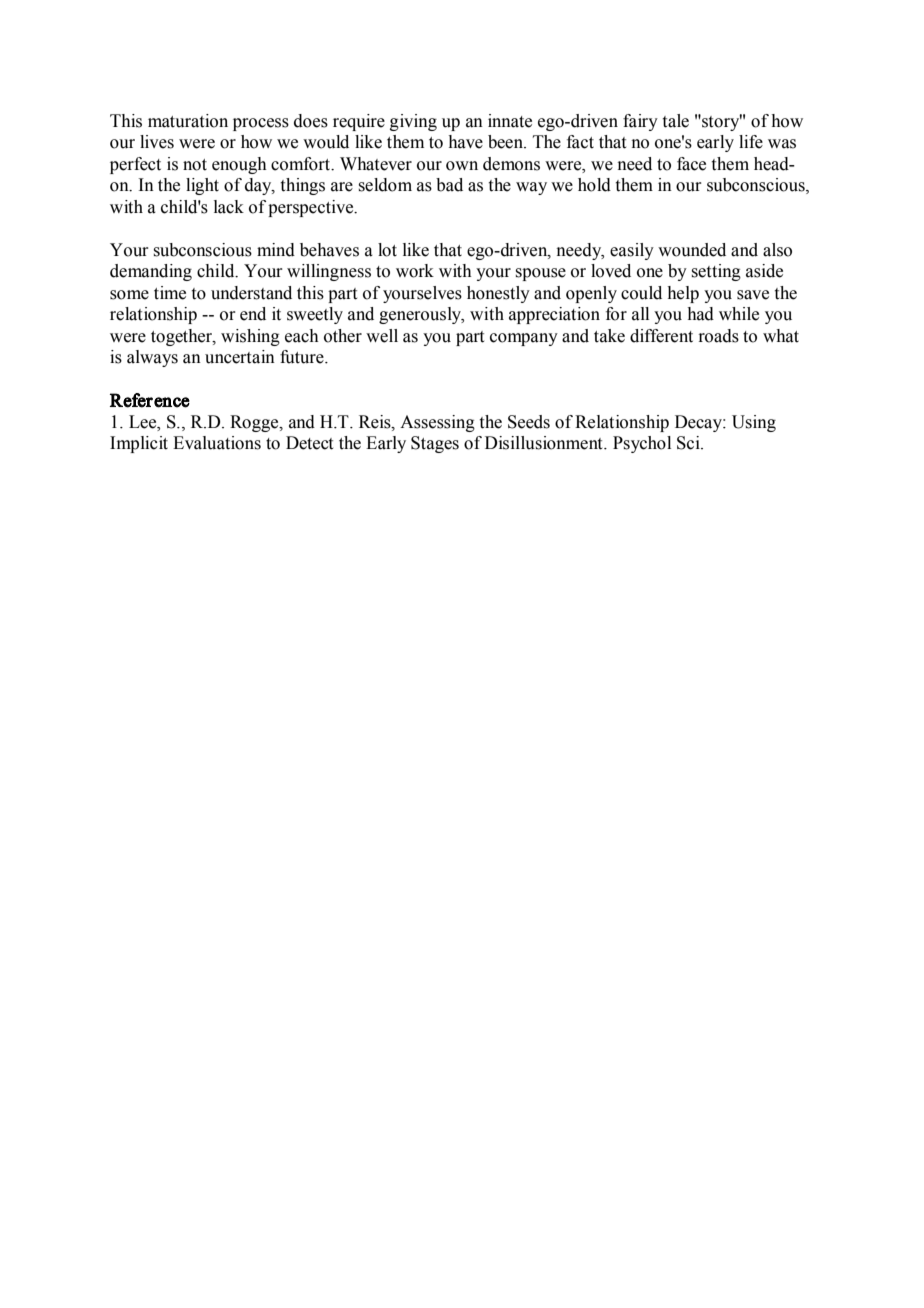  Describe the element at coordinates (229, 207) in the screenshot. I see `lack` at that location.
